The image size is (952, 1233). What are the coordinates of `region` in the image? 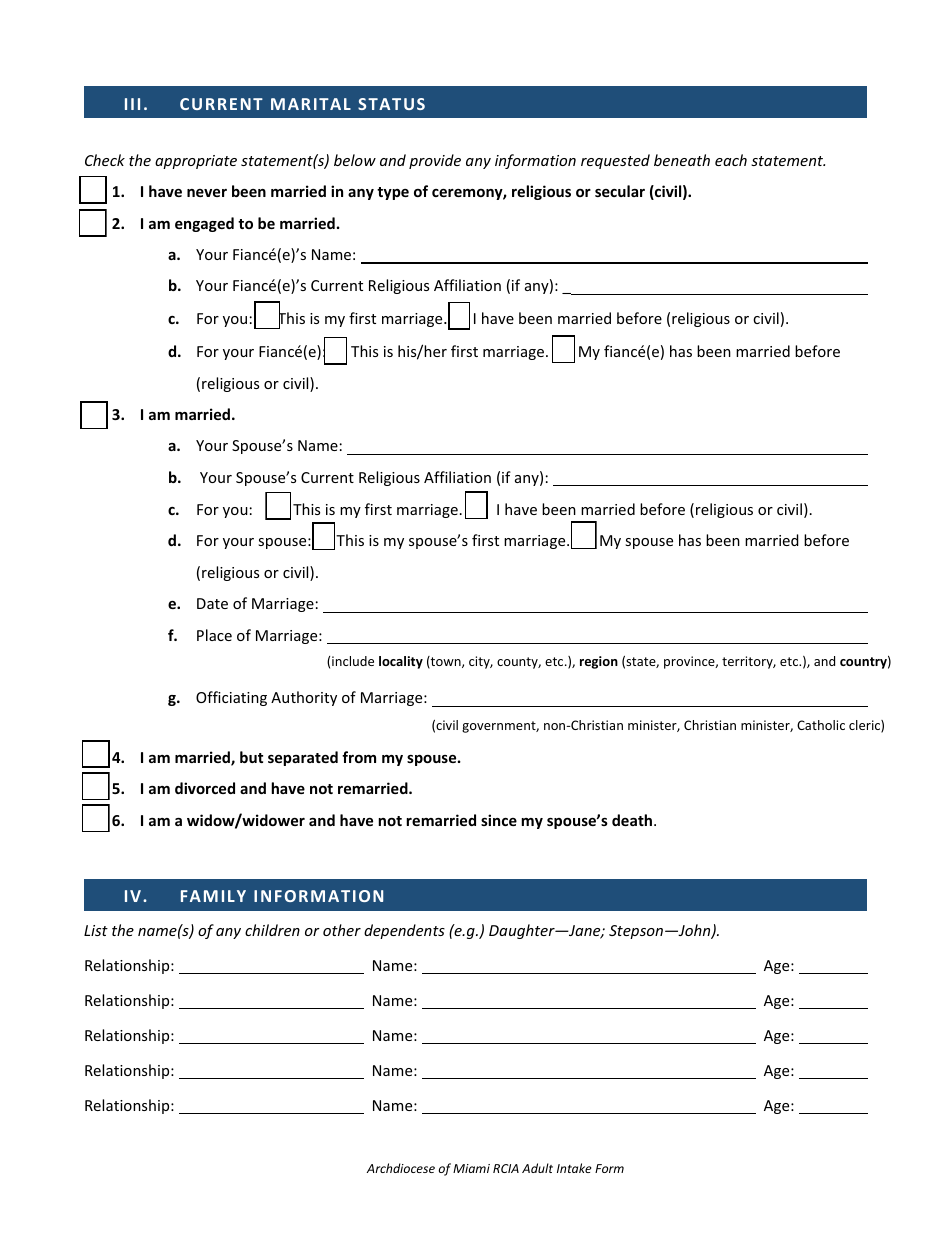 It's located at (599, 662).
